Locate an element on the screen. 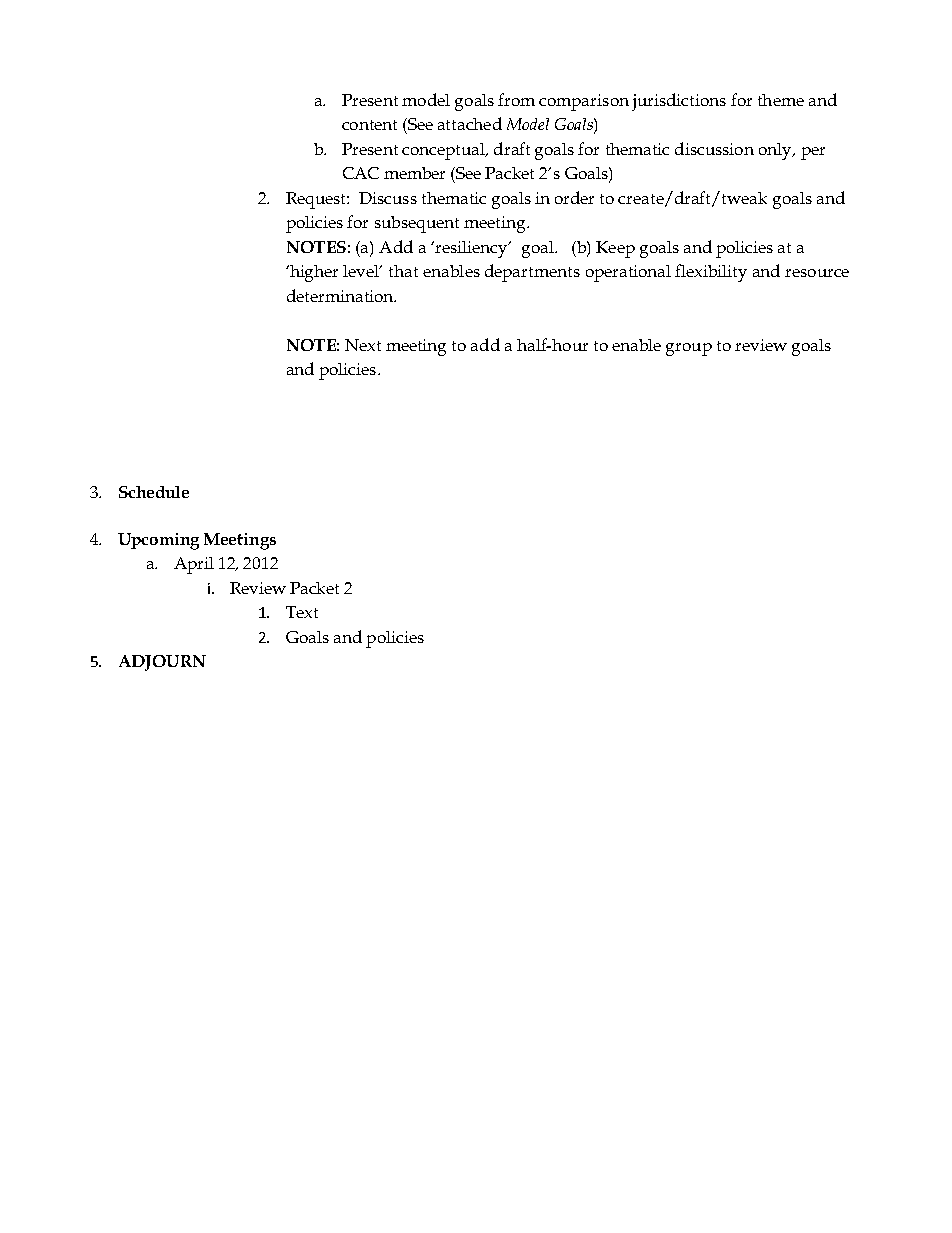  theme is located at coordinates (781, 100).
